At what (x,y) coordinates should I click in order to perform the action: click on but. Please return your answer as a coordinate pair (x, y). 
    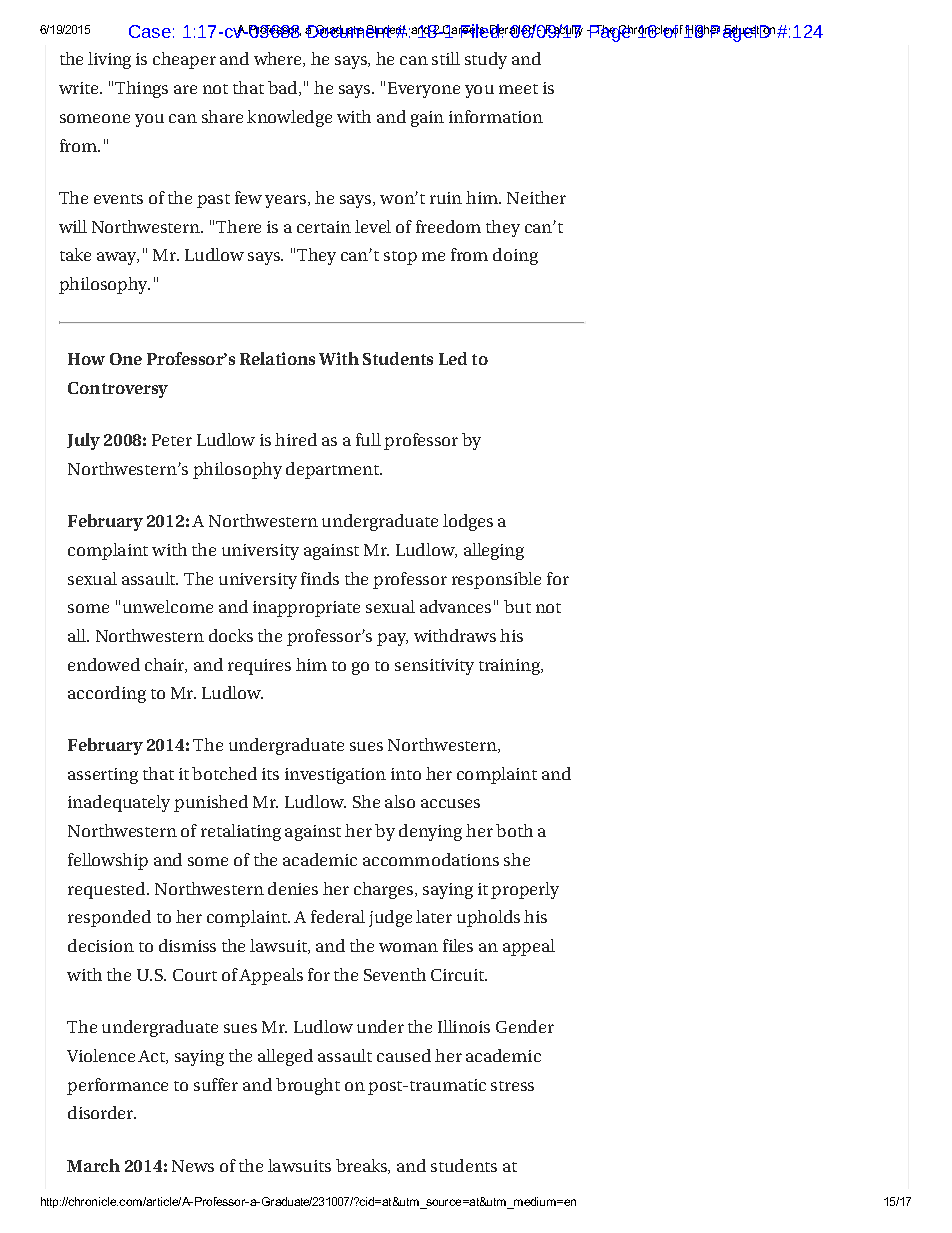
    Looking at the image, I should click on (517, 606).
